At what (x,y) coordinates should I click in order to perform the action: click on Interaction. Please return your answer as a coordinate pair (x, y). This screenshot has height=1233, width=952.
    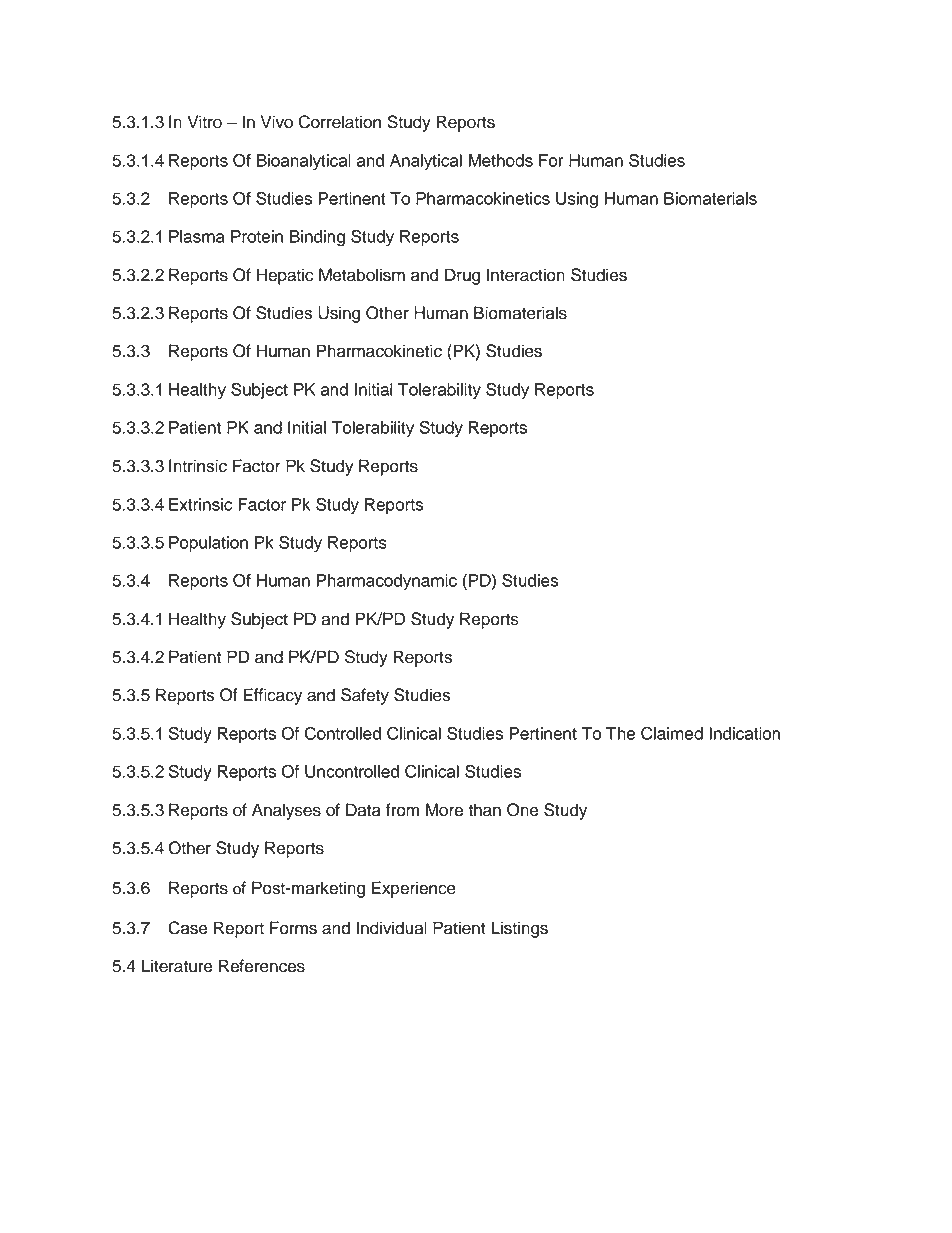
    Looking at the image, I should click on (526, 275).
